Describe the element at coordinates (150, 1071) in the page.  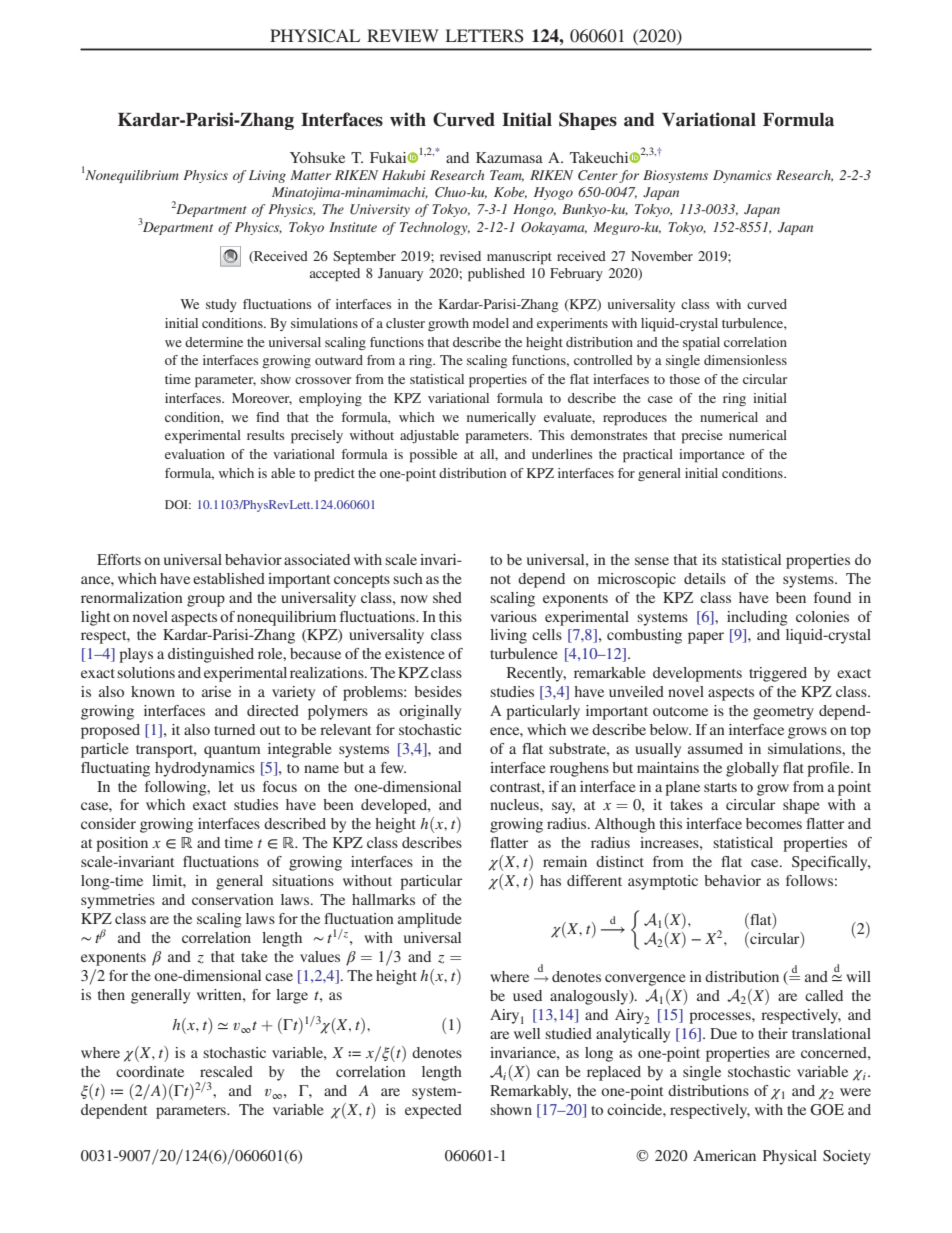
I see `coordinate` at that location.
